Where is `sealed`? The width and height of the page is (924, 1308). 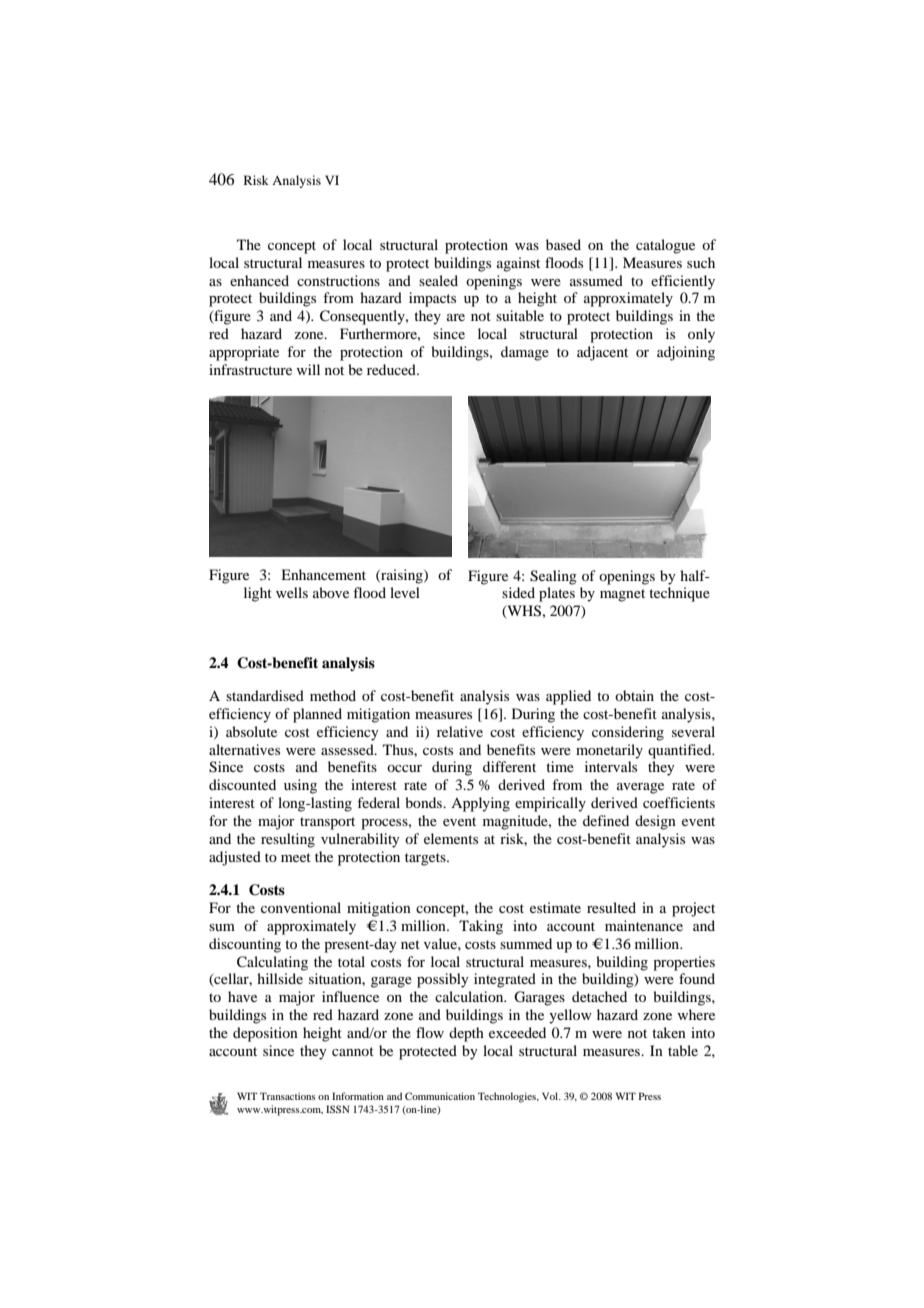
sealed is located at coordinates (438, 280).
